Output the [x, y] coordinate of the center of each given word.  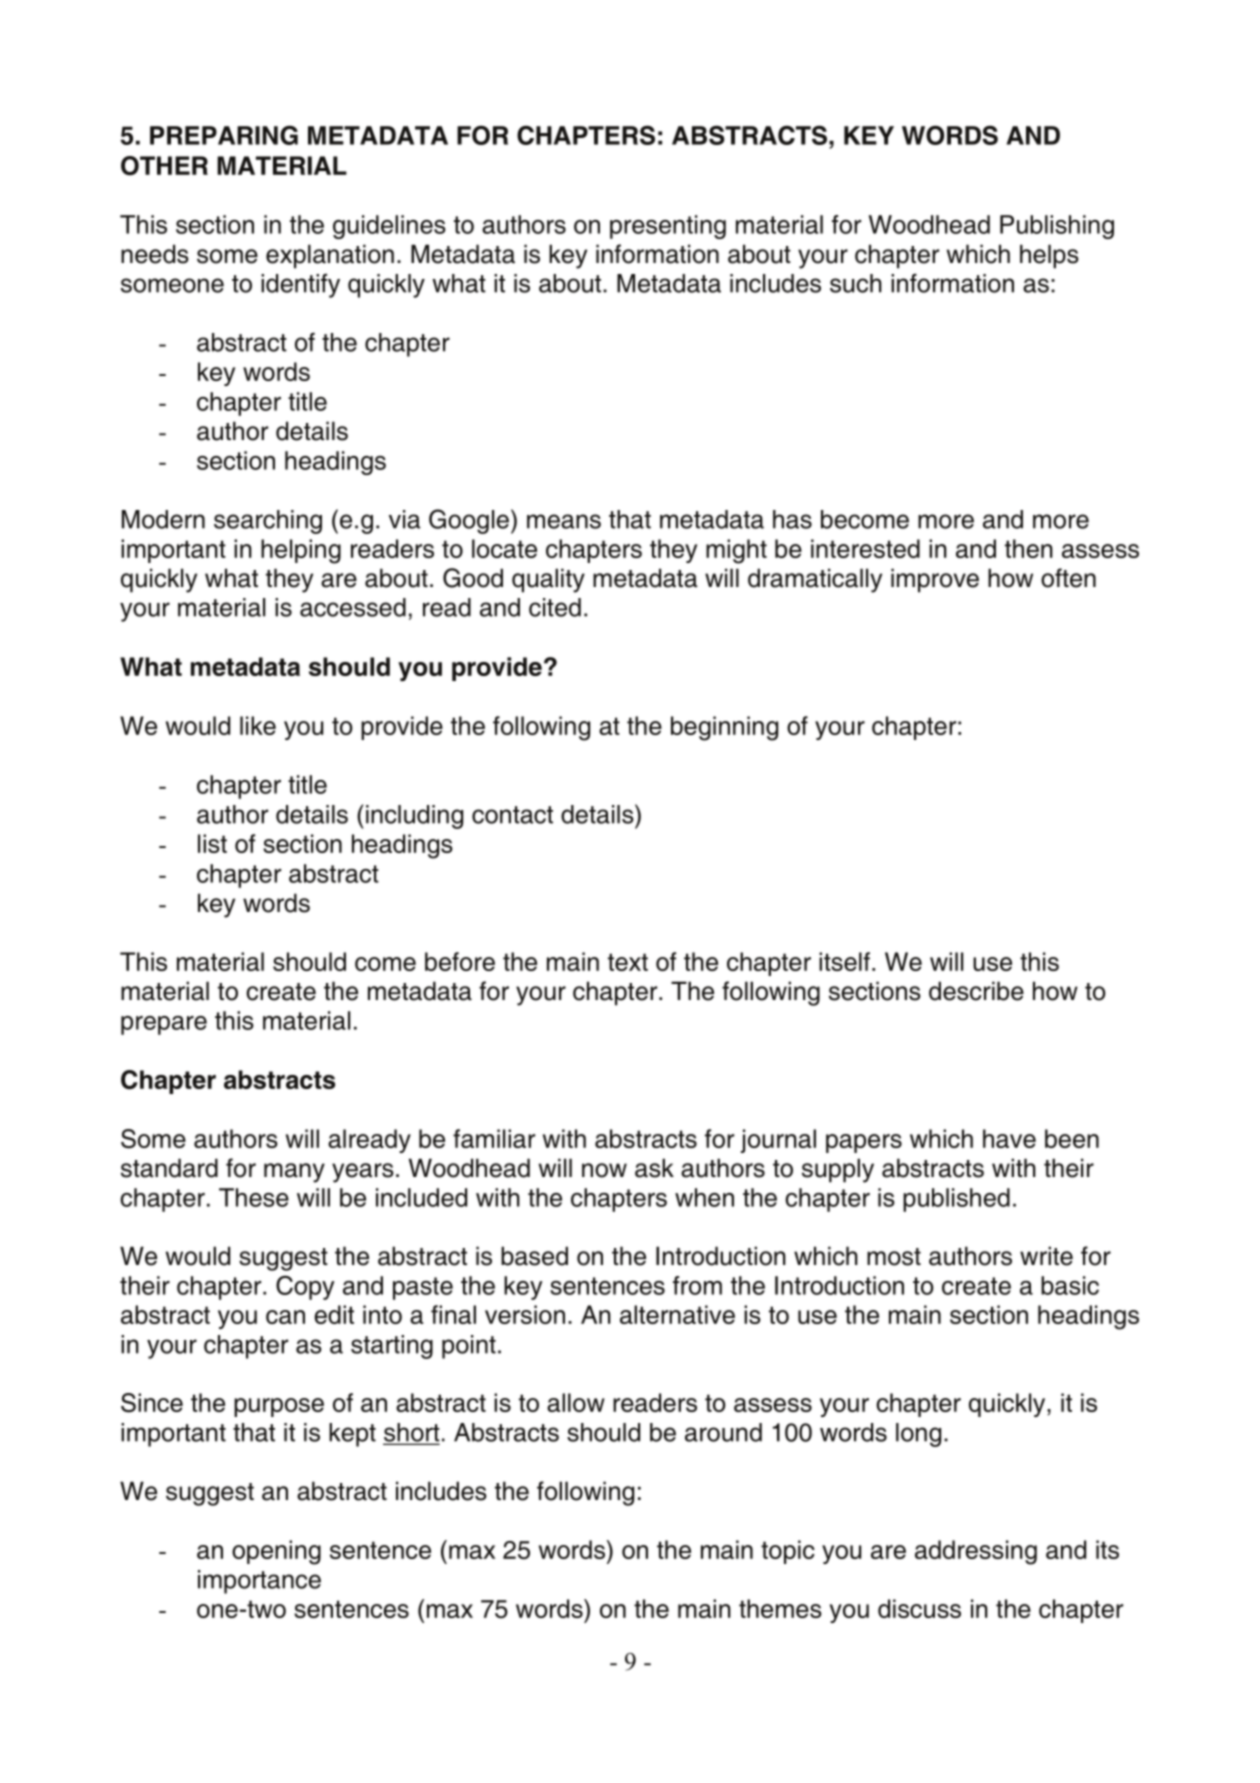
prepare [164, 1025]
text [628, 962]
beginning [724, 728]
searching [268, 522]
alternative [677, 1314]
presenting [668, 227]
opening [276, 1552]
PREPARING [224, 135]
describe [976, 991]
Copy [305, 1287]
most [894, 1257]
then [1029, 548]
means [564, 521]
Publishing [1057, 227]
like [258, 725]
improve [935, 580]
